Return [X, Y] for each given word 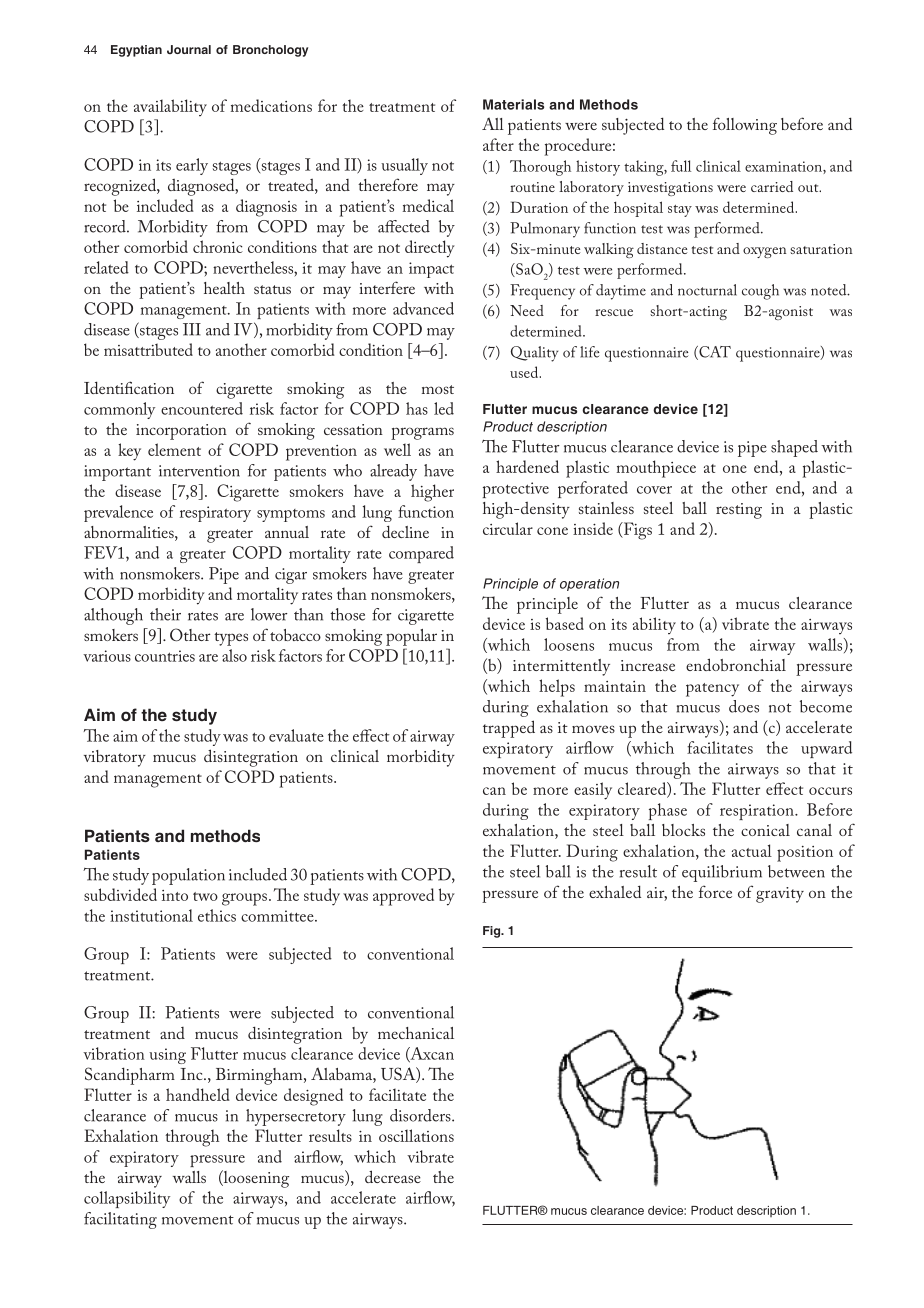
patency [712, 690]
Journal [189, 49]
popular [411, 637]
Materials [513, 104]
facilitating [120, 1220]
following [745, 126]
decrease [393, 1176]
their [165, 614]
